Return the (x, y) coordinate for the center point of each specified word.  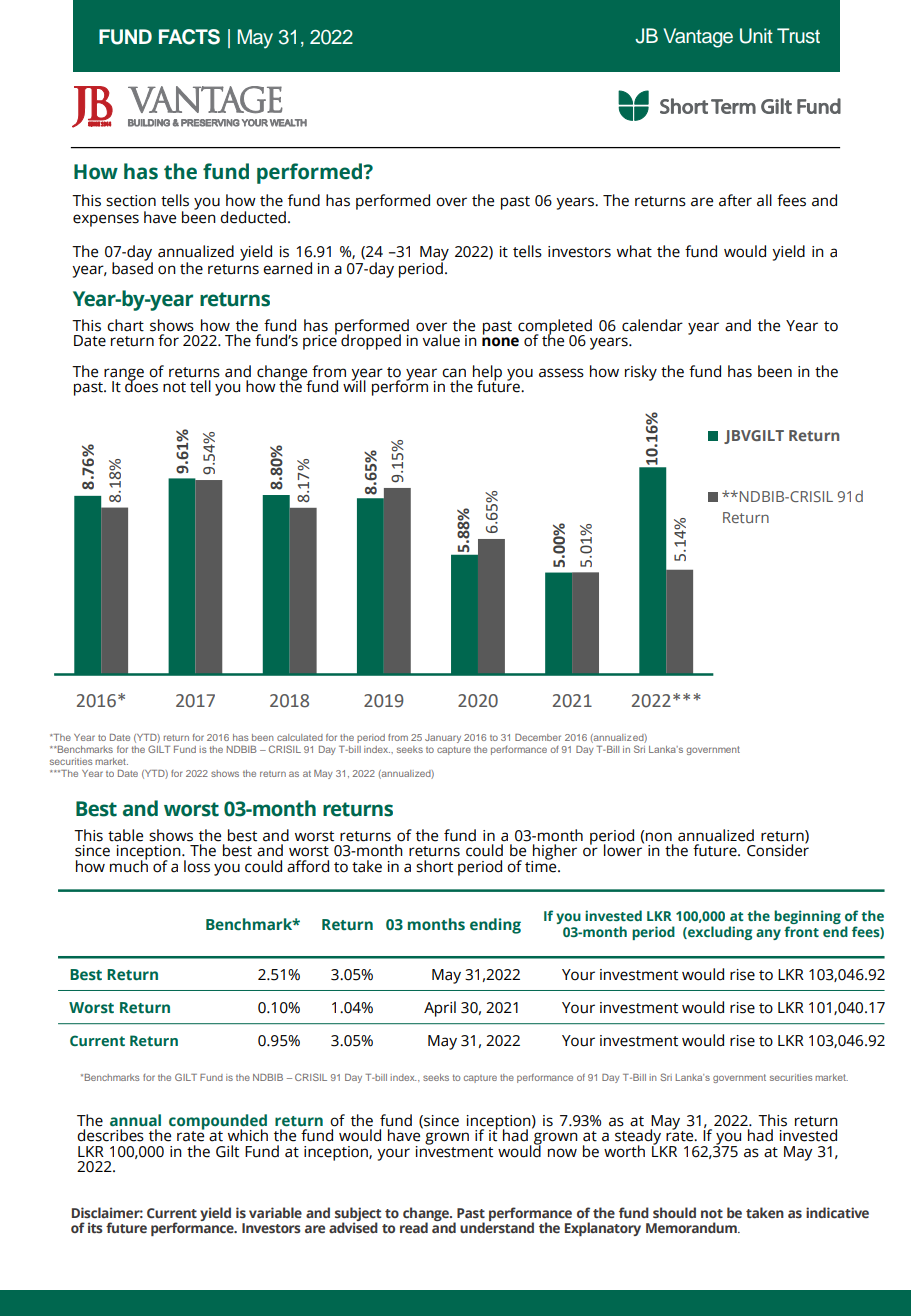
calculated (300, 737)
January (443, 738)
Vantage (698, 38)
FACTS (189, 37)
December (538, 737)
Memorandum (692, 1227)
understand (497, 1226)
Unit (756, 36)
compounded (218, 1123)
